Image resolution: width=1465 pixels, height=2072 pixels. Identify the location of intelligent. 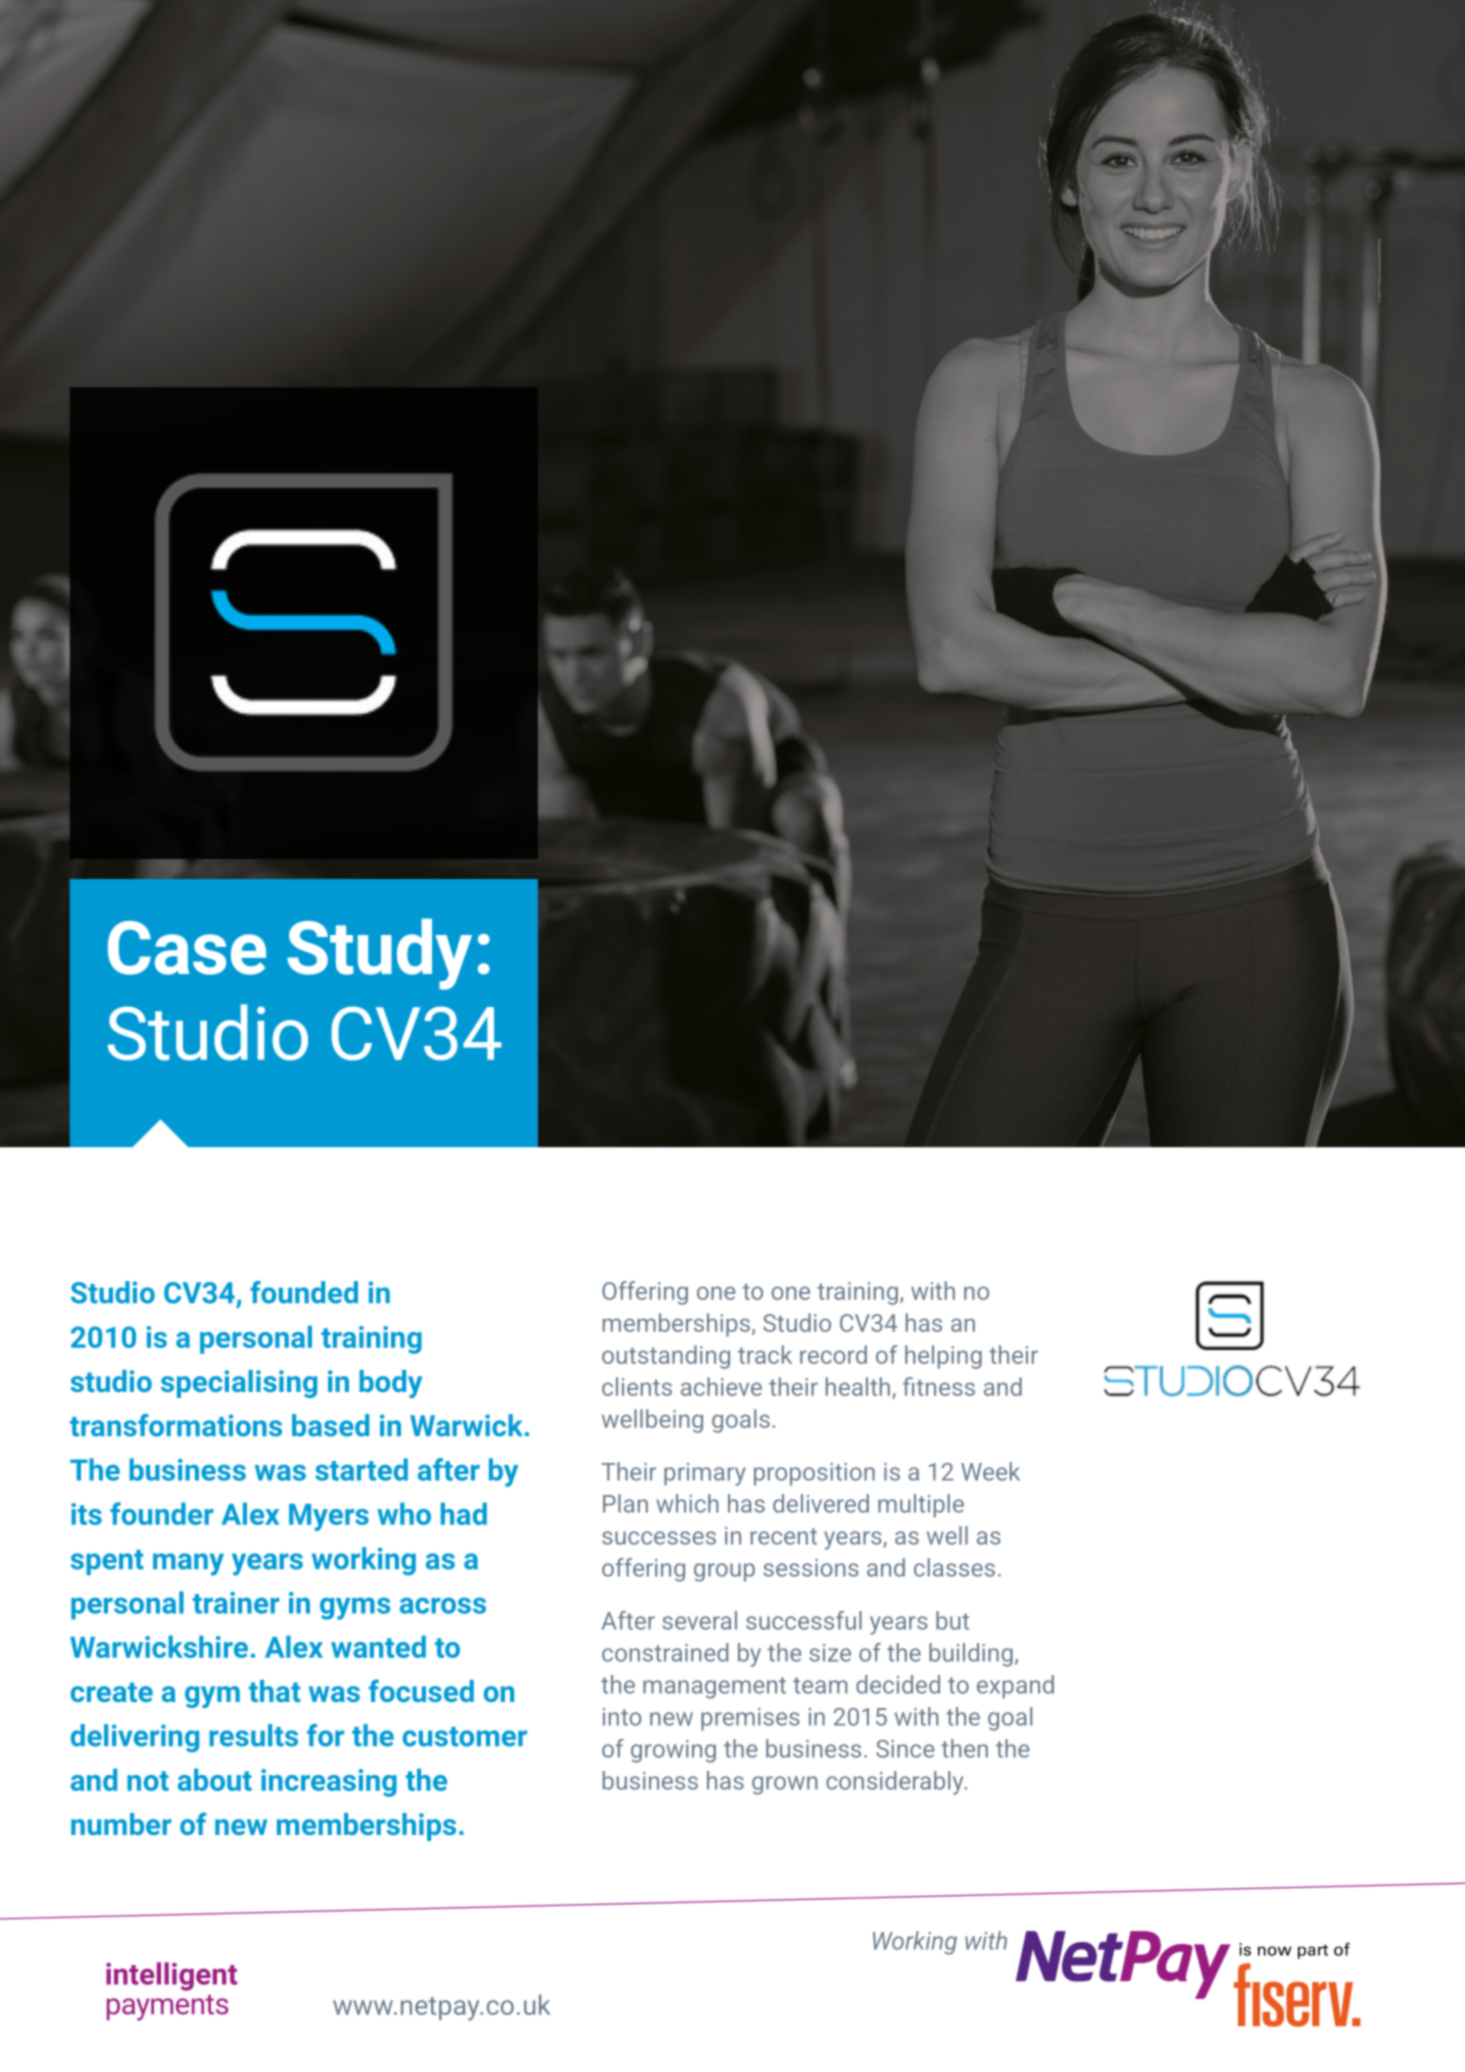
(171, 1976).
